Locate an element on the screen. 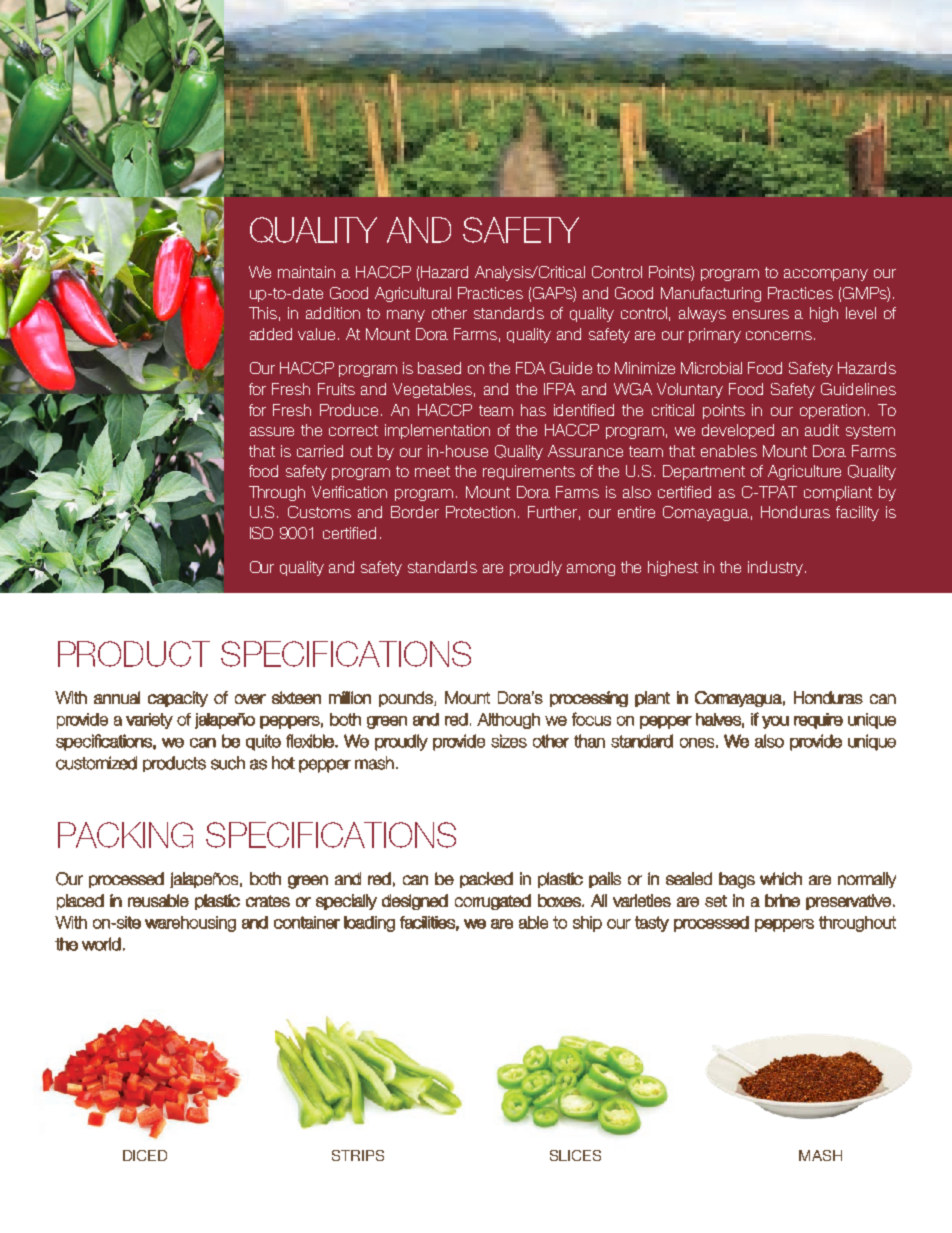 The image size is (952, 1233). SLICES is located at coordinates (575, 1155).
